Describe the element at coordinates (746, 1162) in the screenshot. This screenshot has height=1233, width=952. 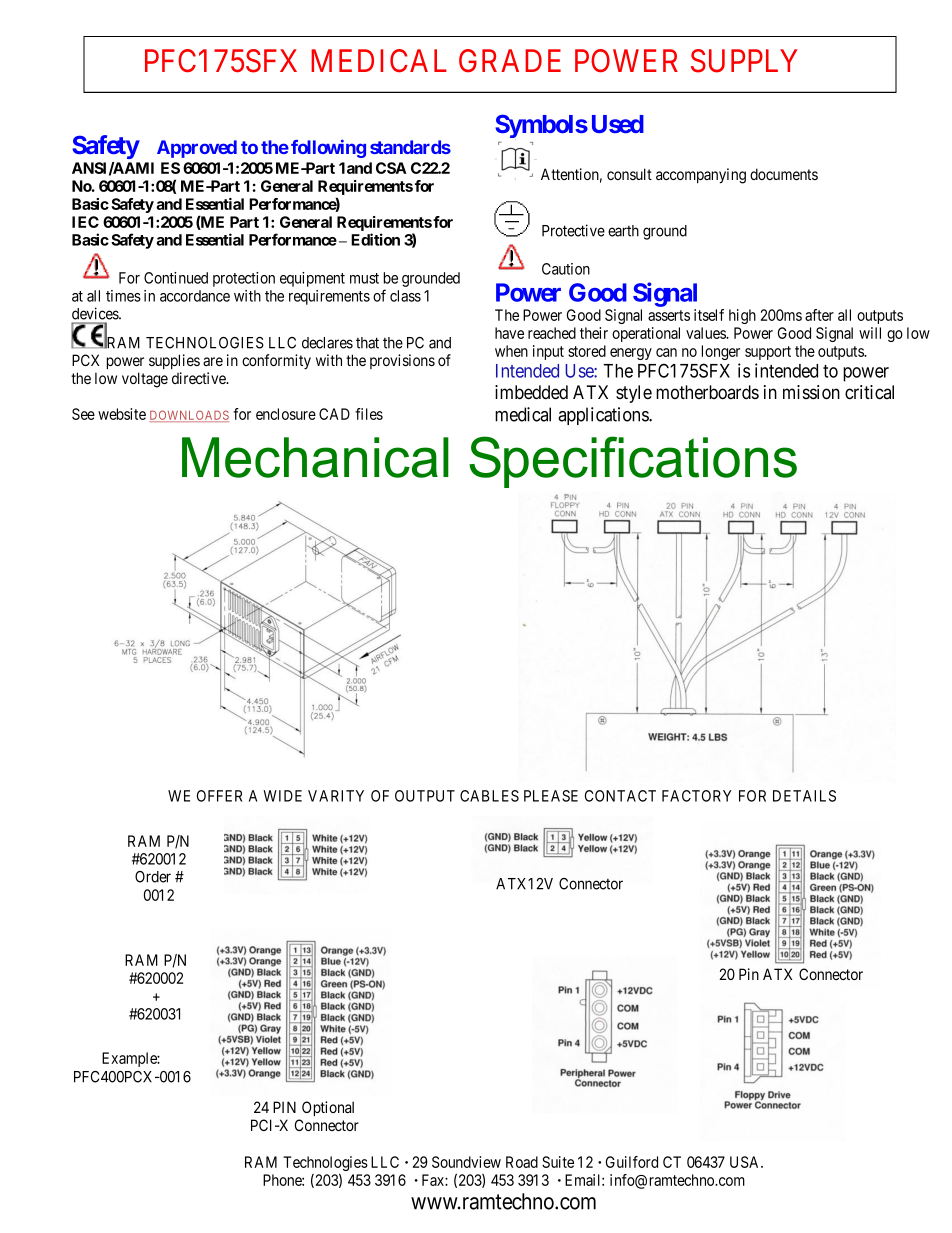
I see `USA` at that location.
